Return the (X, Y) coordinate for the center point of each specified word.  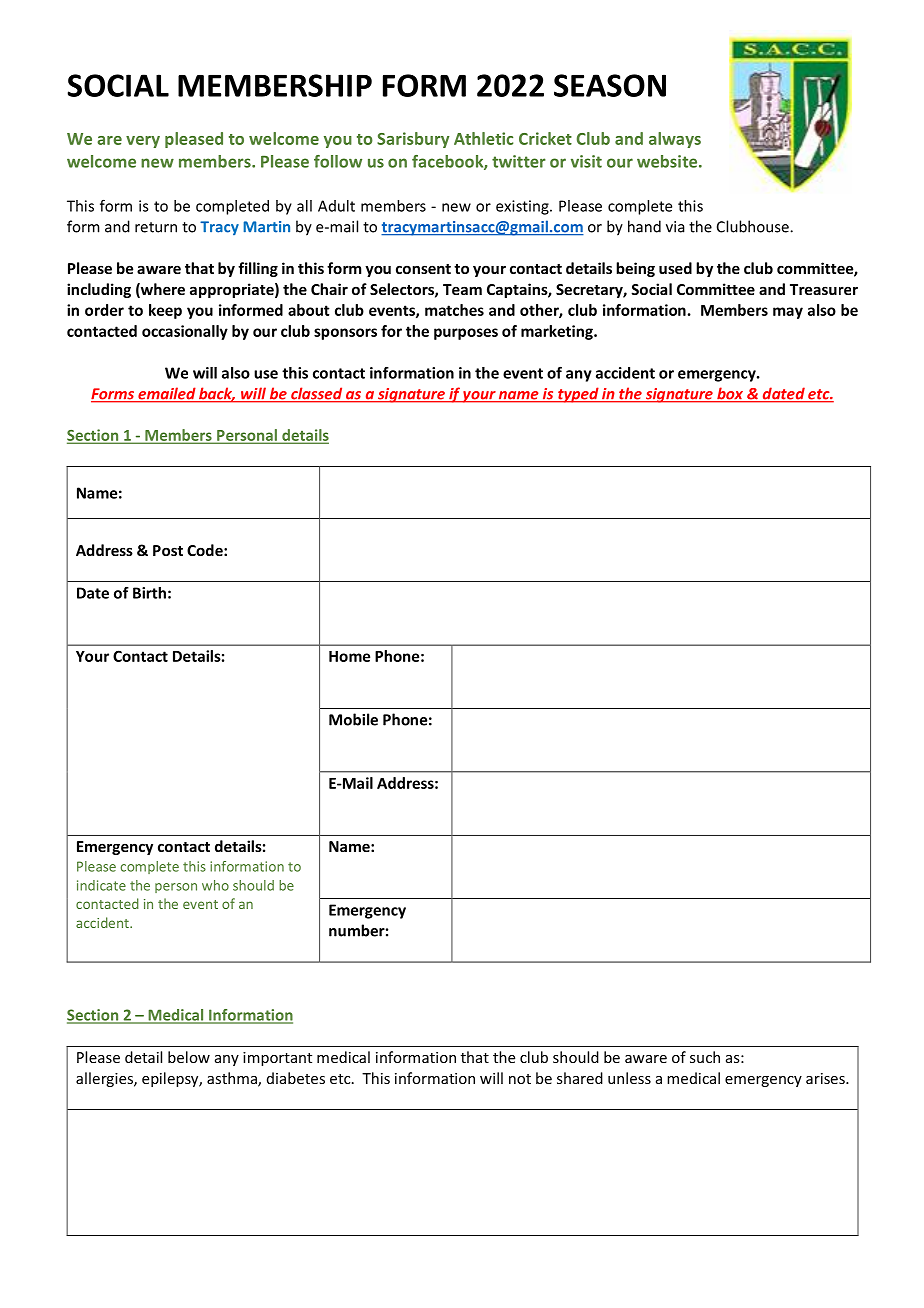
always (675, 140)
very (143, 142)
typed (578, 395)
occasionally (185, 332)
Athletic (483, 138)
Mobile (353, 719)
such (705, 1057)
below (189, 1057)
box (730, 394)
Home (349, 656)
